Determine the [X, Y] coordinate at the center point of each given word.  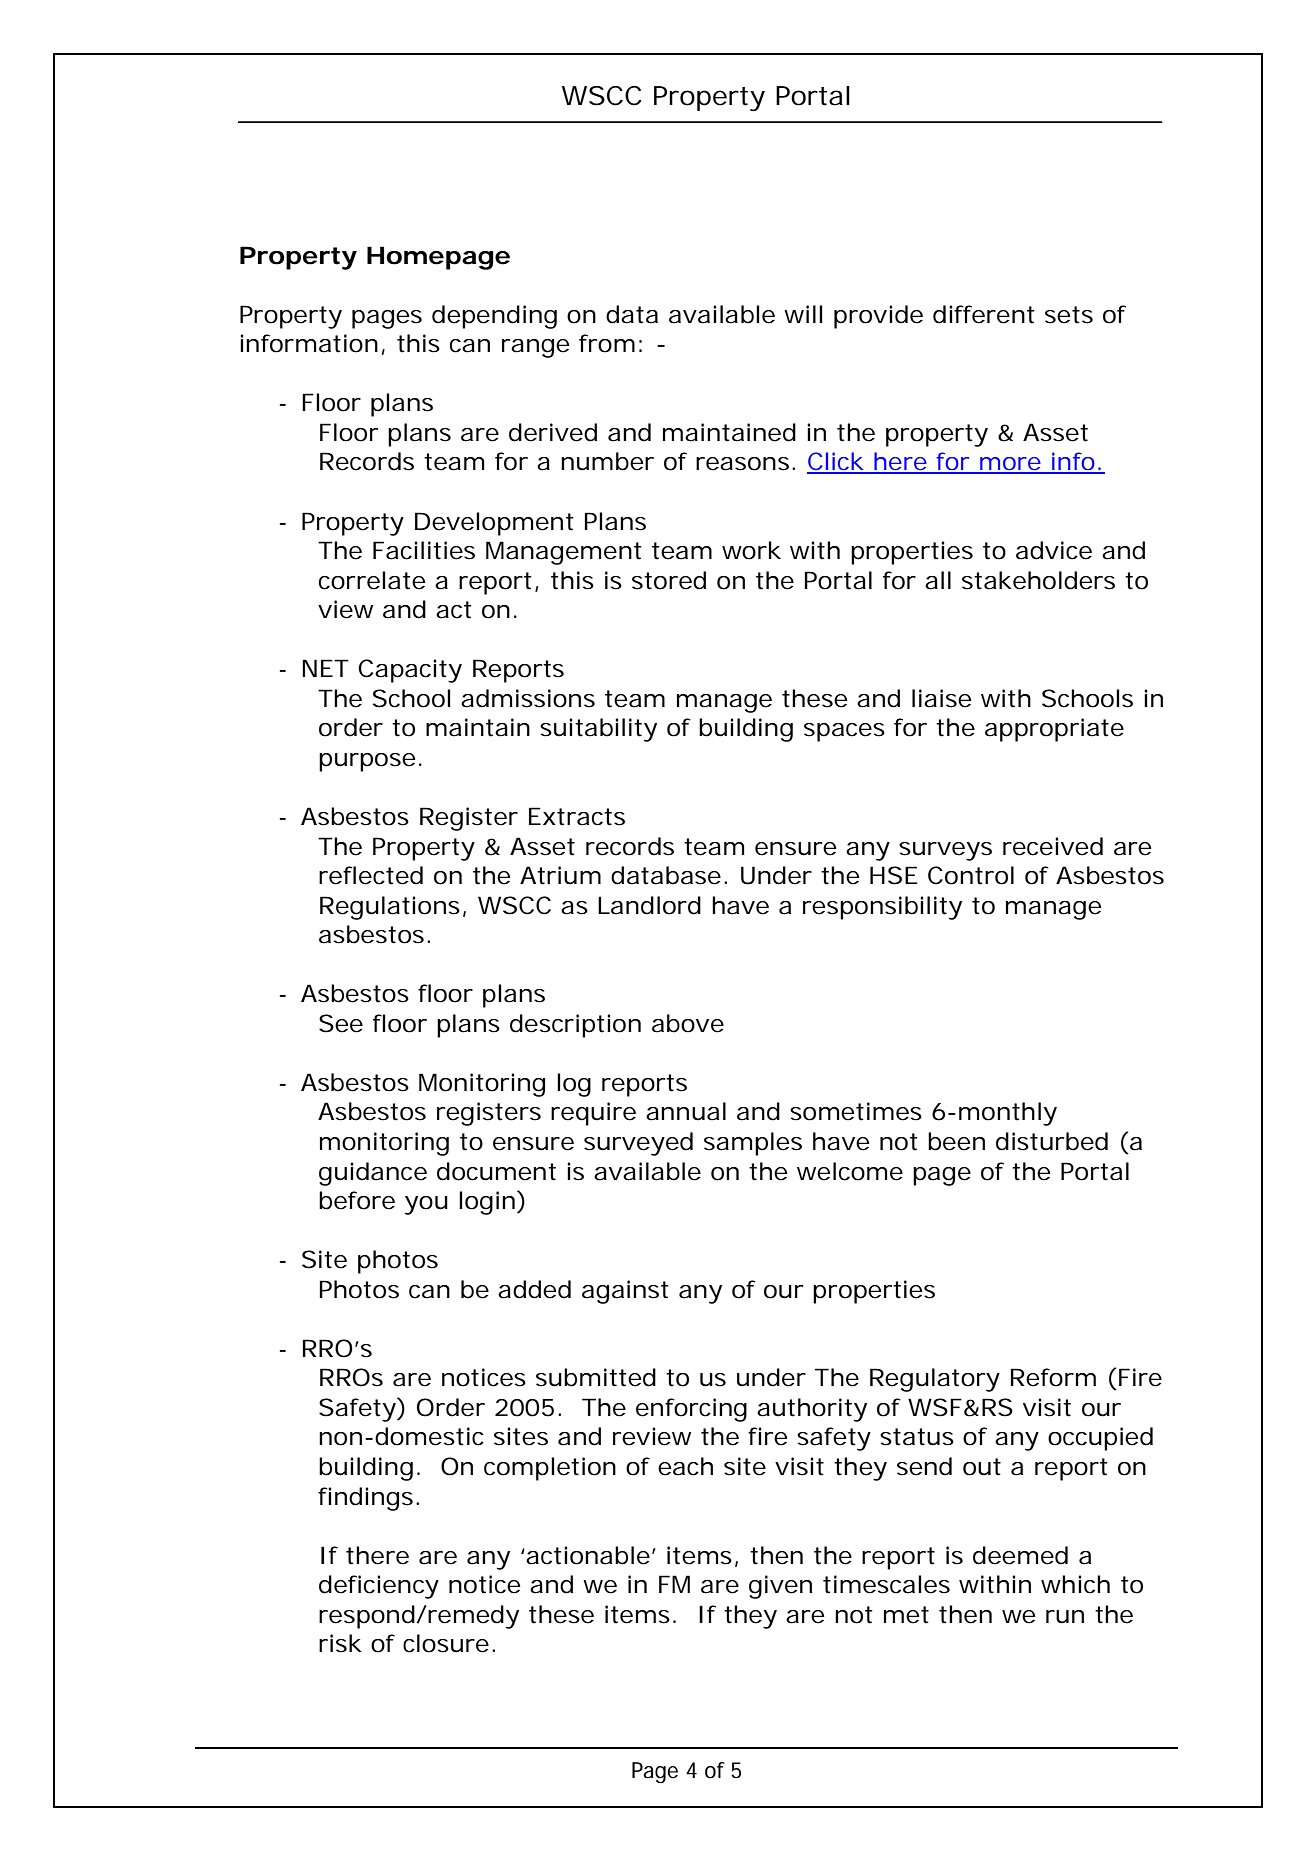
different [984, 314]
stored [669, 580]
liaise [941, 698]
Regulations [392, 908]
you [426, 1205]
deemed [1020, 1555]
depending [494, 317]
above [688, 1023]
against [625, 1292]
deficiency [379, 1587]
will [803, 314]
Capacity [410, 671]
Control [971, 875]
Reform [1053, 1377]
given [780, 1587]
